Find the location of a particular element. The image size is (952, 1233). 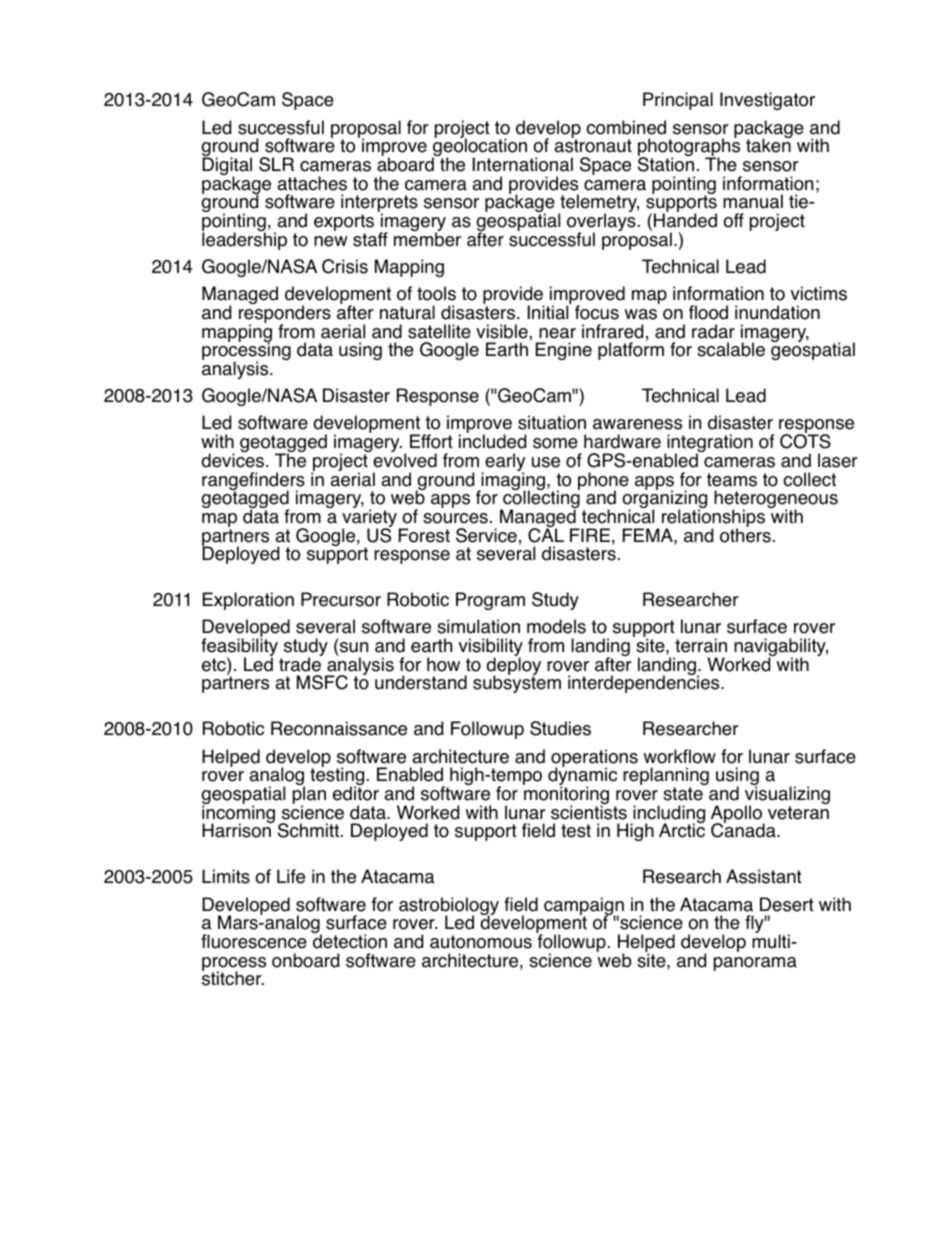

variety is located at coordinates (371, 519).
